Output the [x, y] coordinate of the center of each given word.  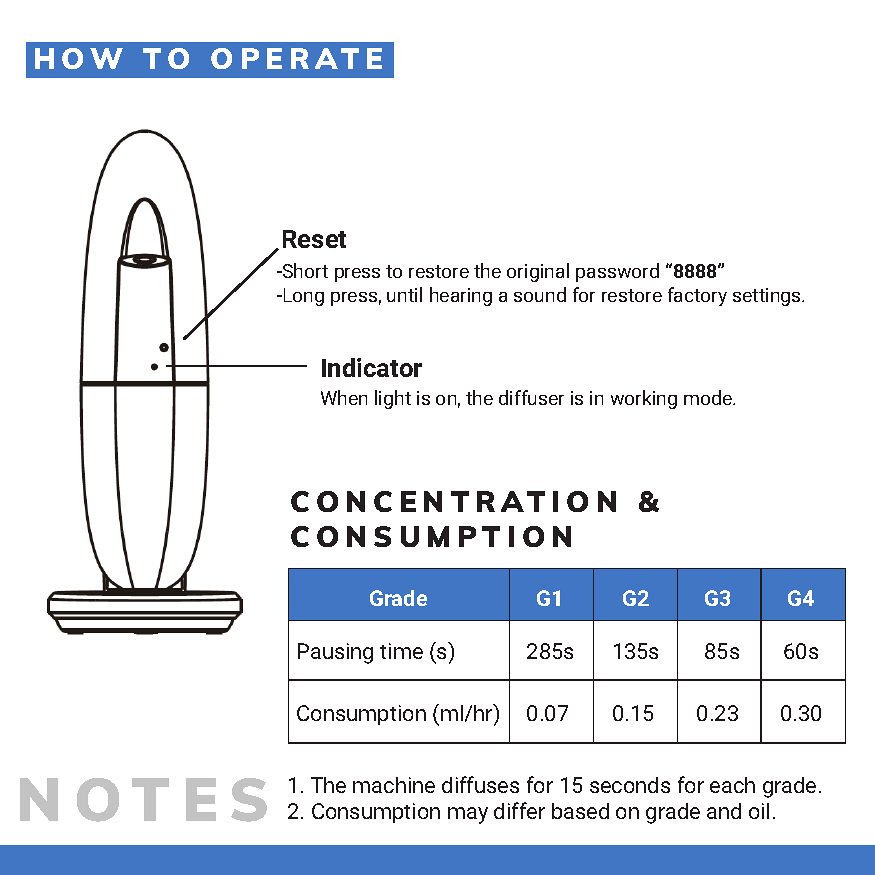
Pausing [335, 653]
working [644, 399]
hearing [461, 296]
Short [304, 270]
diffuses [480, 784]
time [401, 651]
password [617, 272]
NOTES [143, 800]
